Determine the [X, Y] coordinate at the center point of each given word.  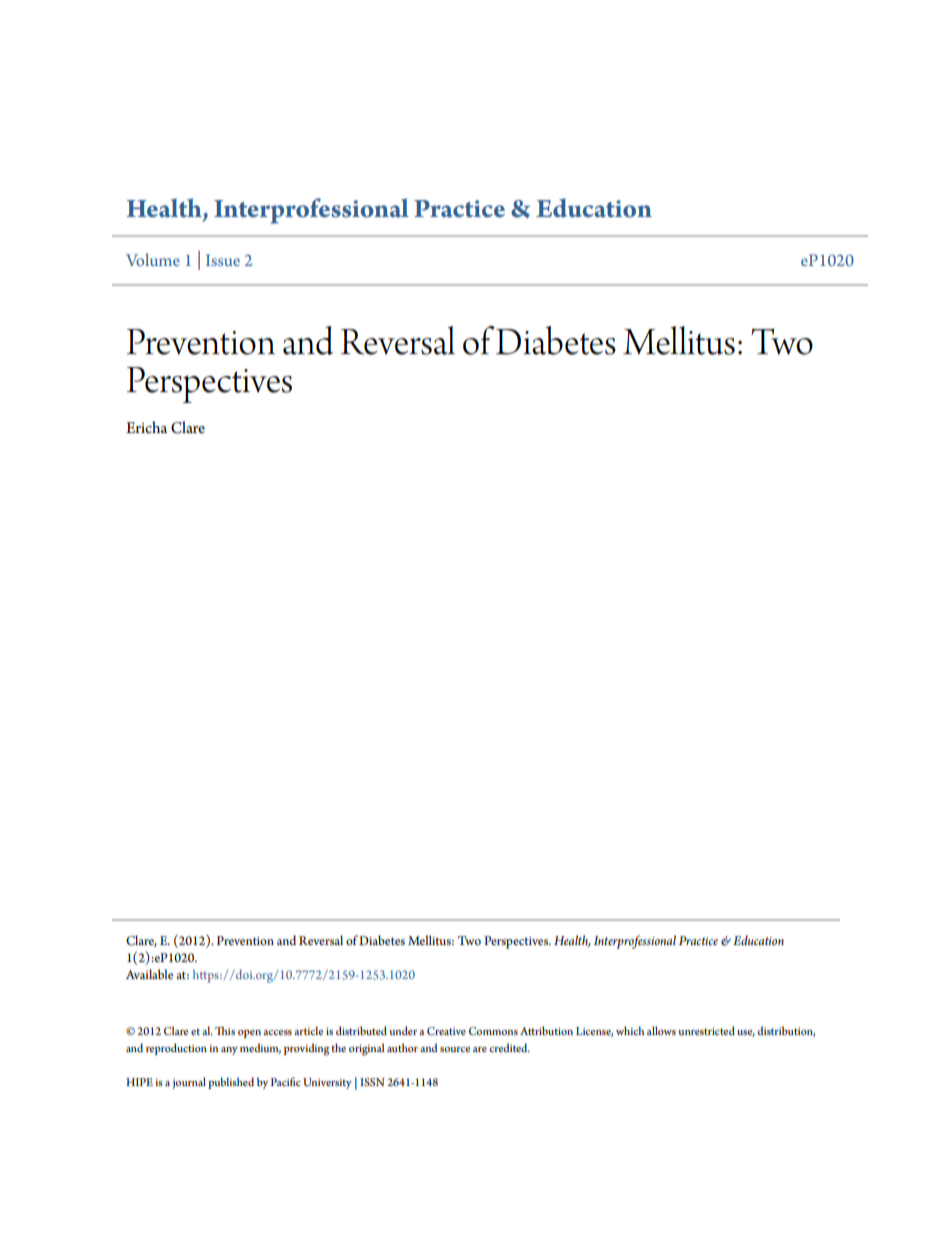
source [455, 1049]
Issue [223, 260]
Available [149, 974]
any [229, 1051]
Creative [446, 1031]
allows [661, 1030]
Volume [153, 259]
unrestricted [706, 1030]
